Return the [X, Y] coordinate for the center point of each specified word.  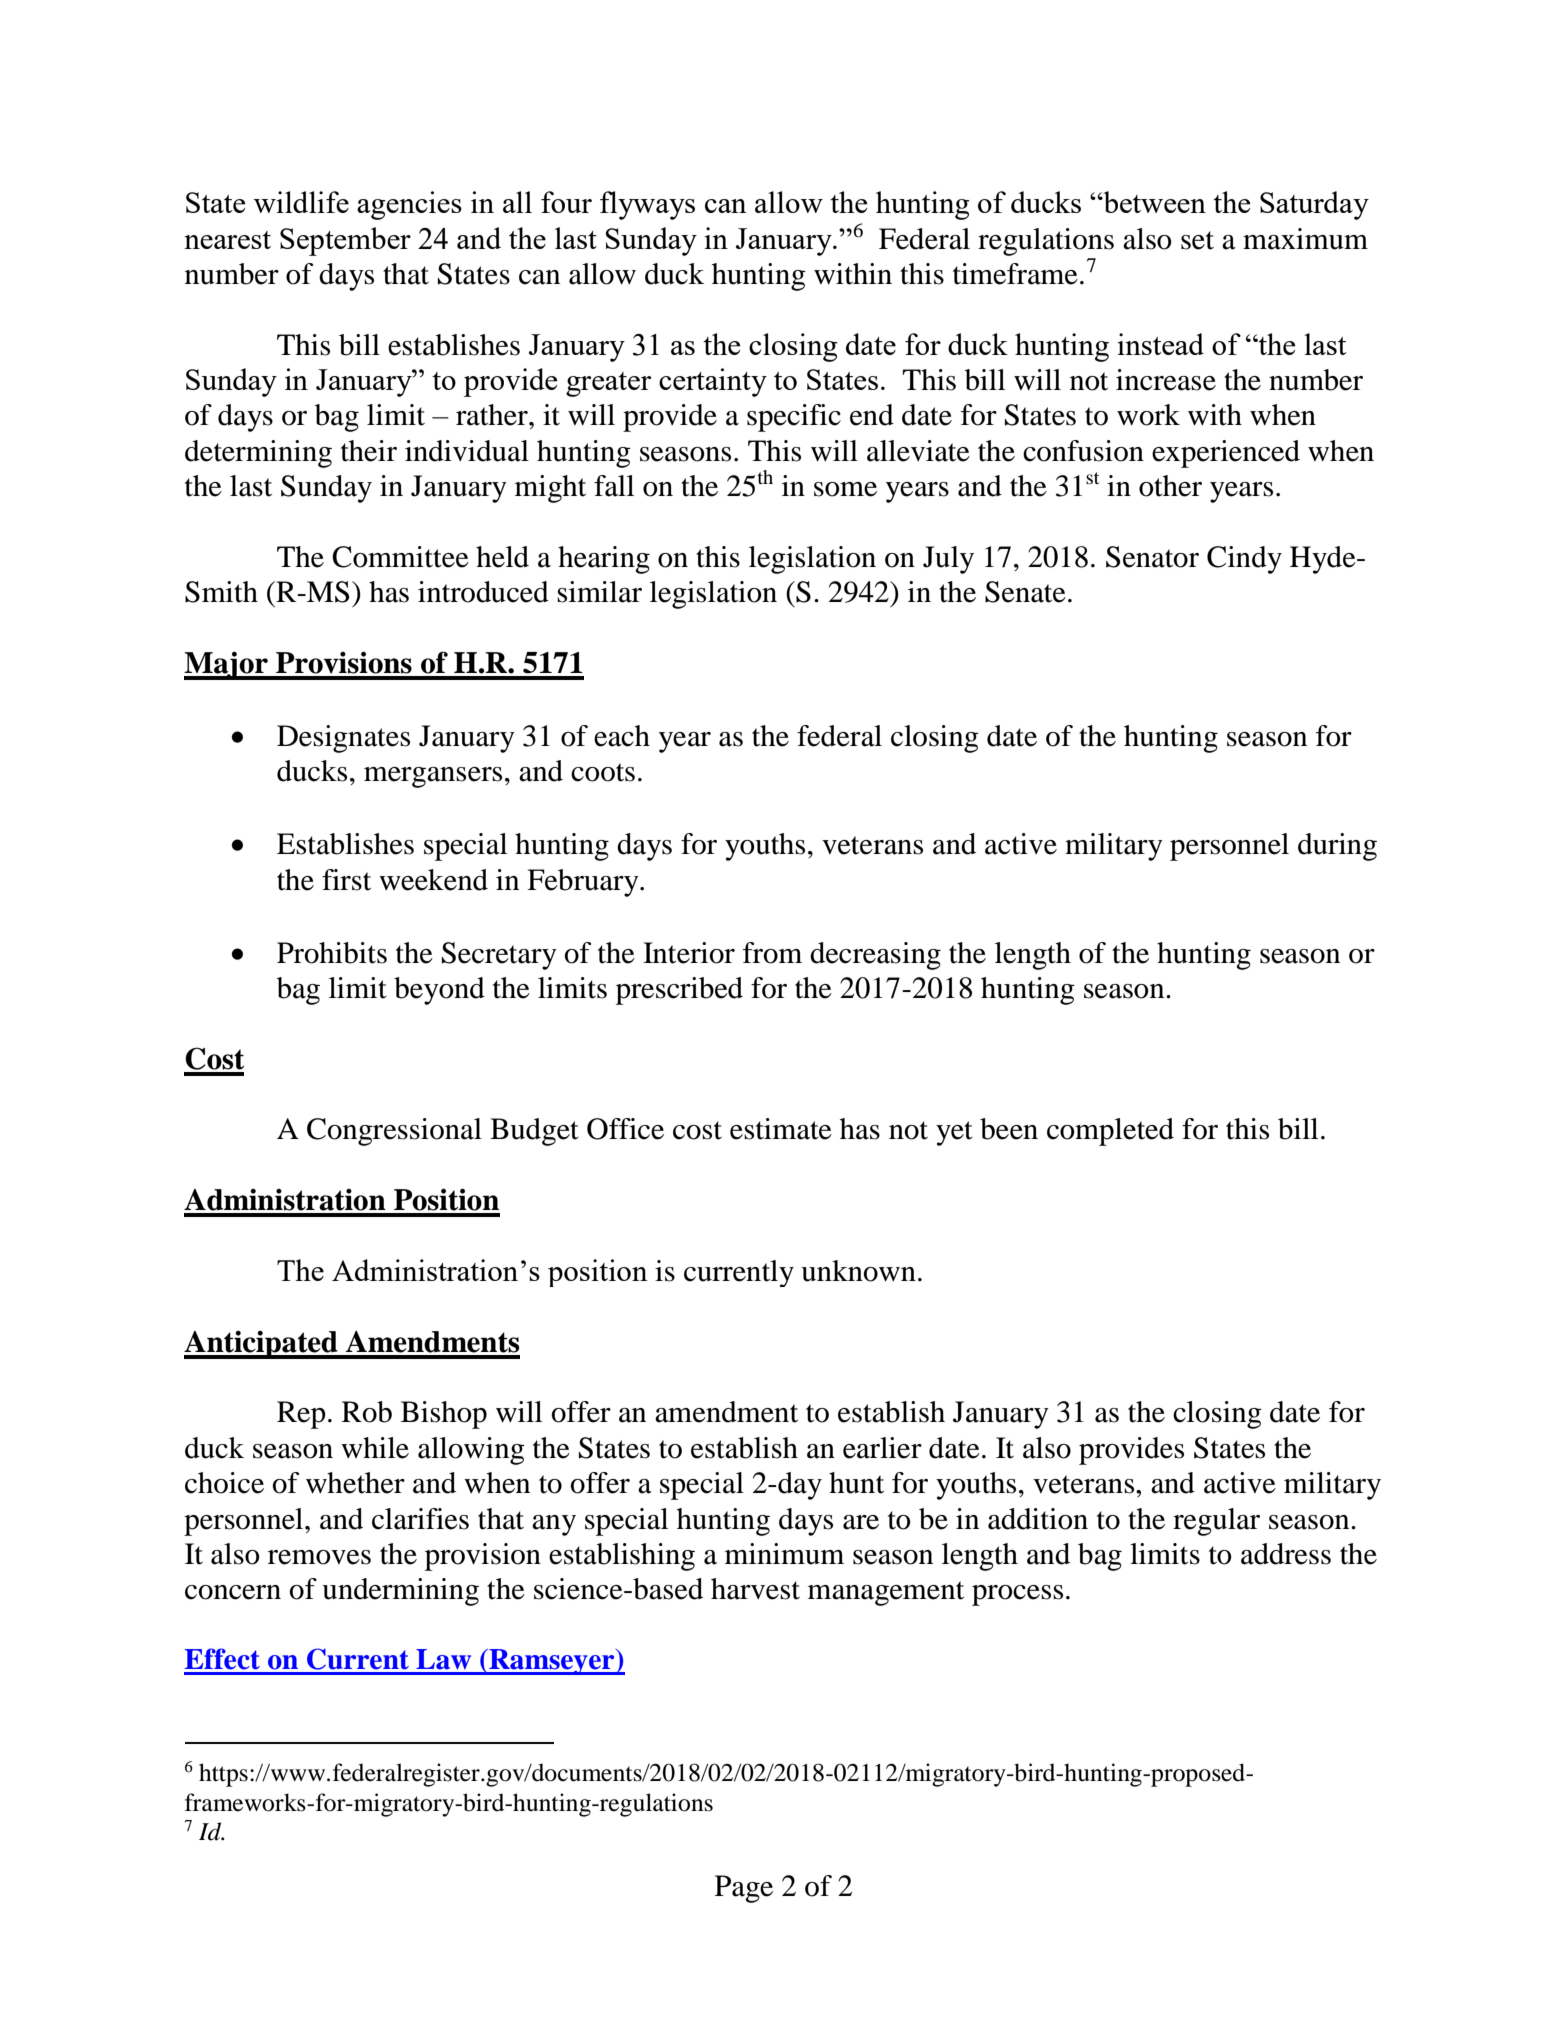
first [346, 880]
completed [1110, 1132]
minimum [784, 1554]
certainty [713, 382]
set [1197, 240]
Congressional [394, 1132]
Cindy [1244, 560]
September [345, 241]
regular [1216, 1522]
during [1337, 847]
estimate [781, 1129]
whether [355, 1483]
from [772, 953]
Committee [400, 557]
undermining [400, 1592]
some [845, 489]
